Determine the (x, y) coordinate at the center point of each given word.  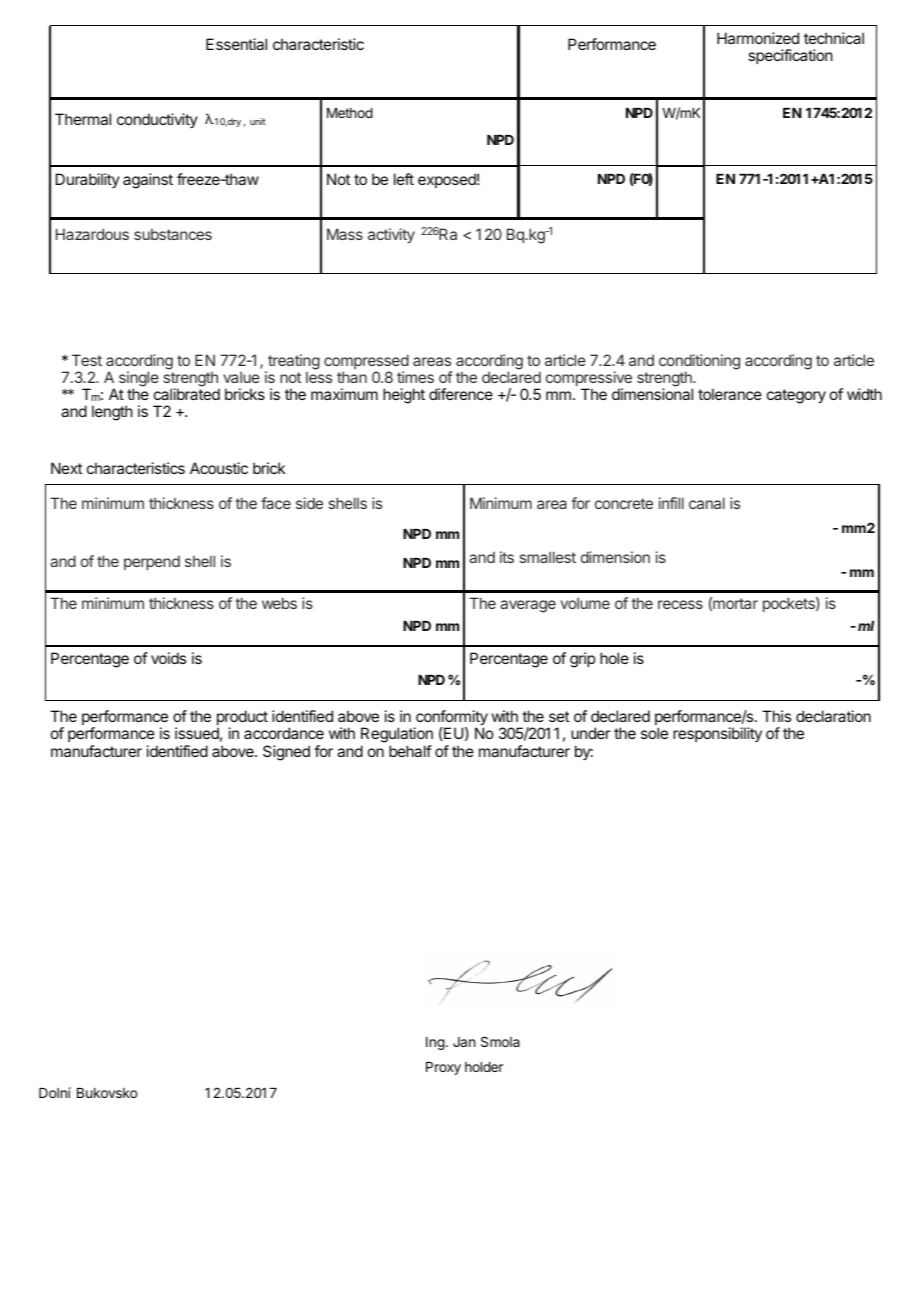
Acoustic (219, 468)
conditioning (699, 363)
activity (391, 235)
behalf (410, 751)
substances (173, 234)
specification (790, 56)
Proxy (443, 1068)
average (528, 606)
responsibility (717, 734)
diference (461, 394)
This (776, 716)
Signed (286, 753)
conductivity (157, 120)
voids (168, 658)
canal (707, 503)
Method (350, 113)
